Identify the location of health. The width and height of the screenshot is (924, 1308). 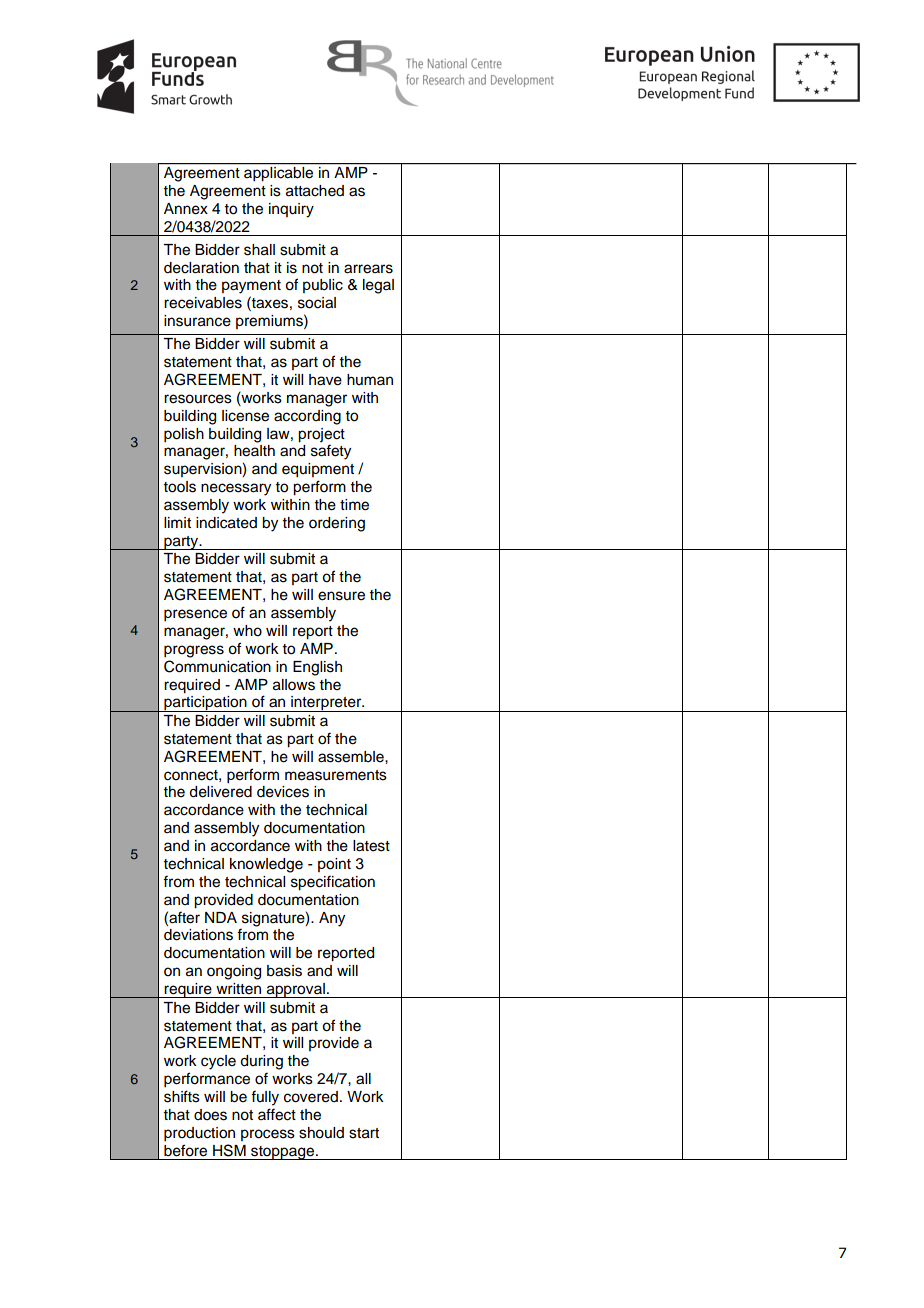
(254, 451).
